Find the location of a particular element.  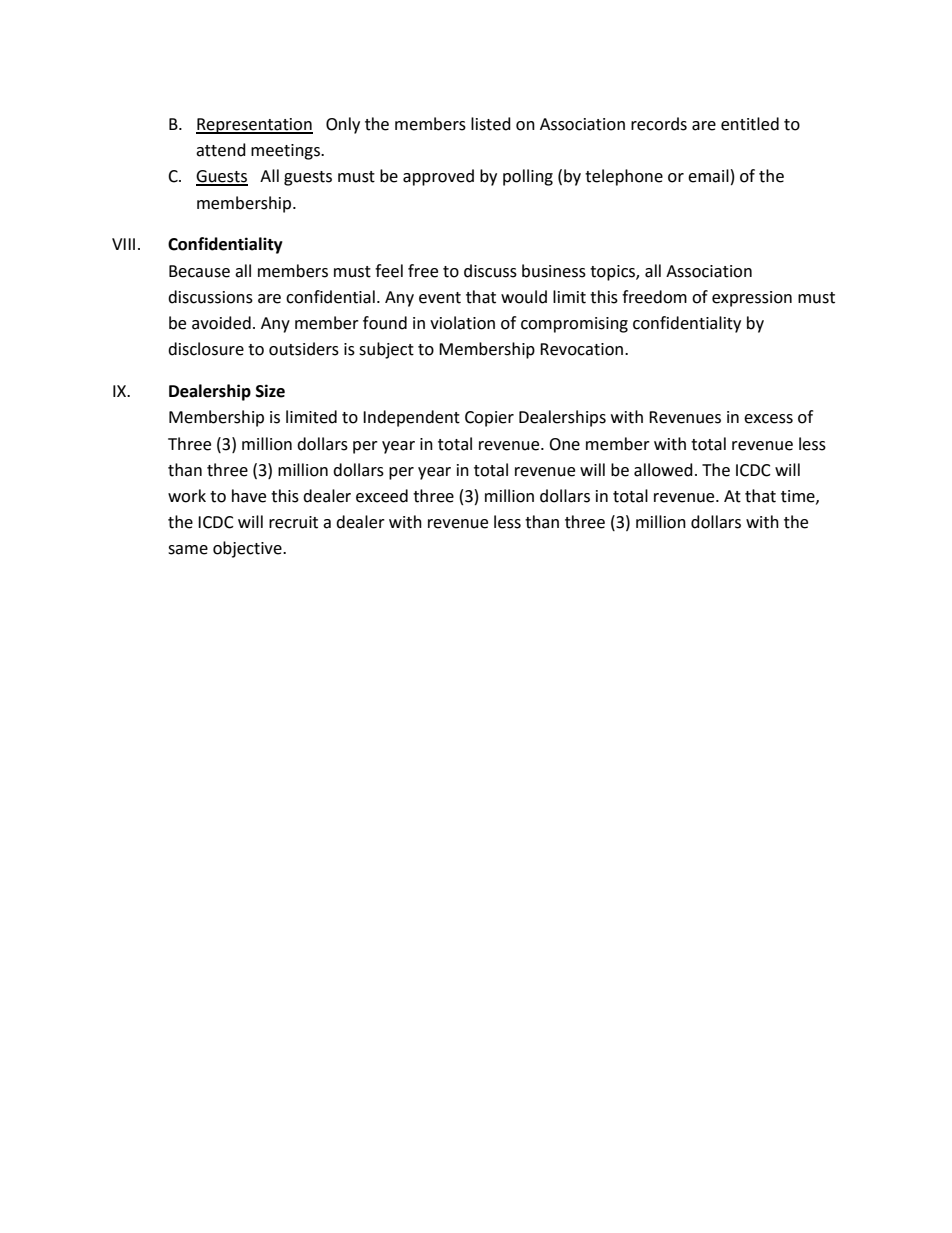

listed is located at coordinates (491, 124).
